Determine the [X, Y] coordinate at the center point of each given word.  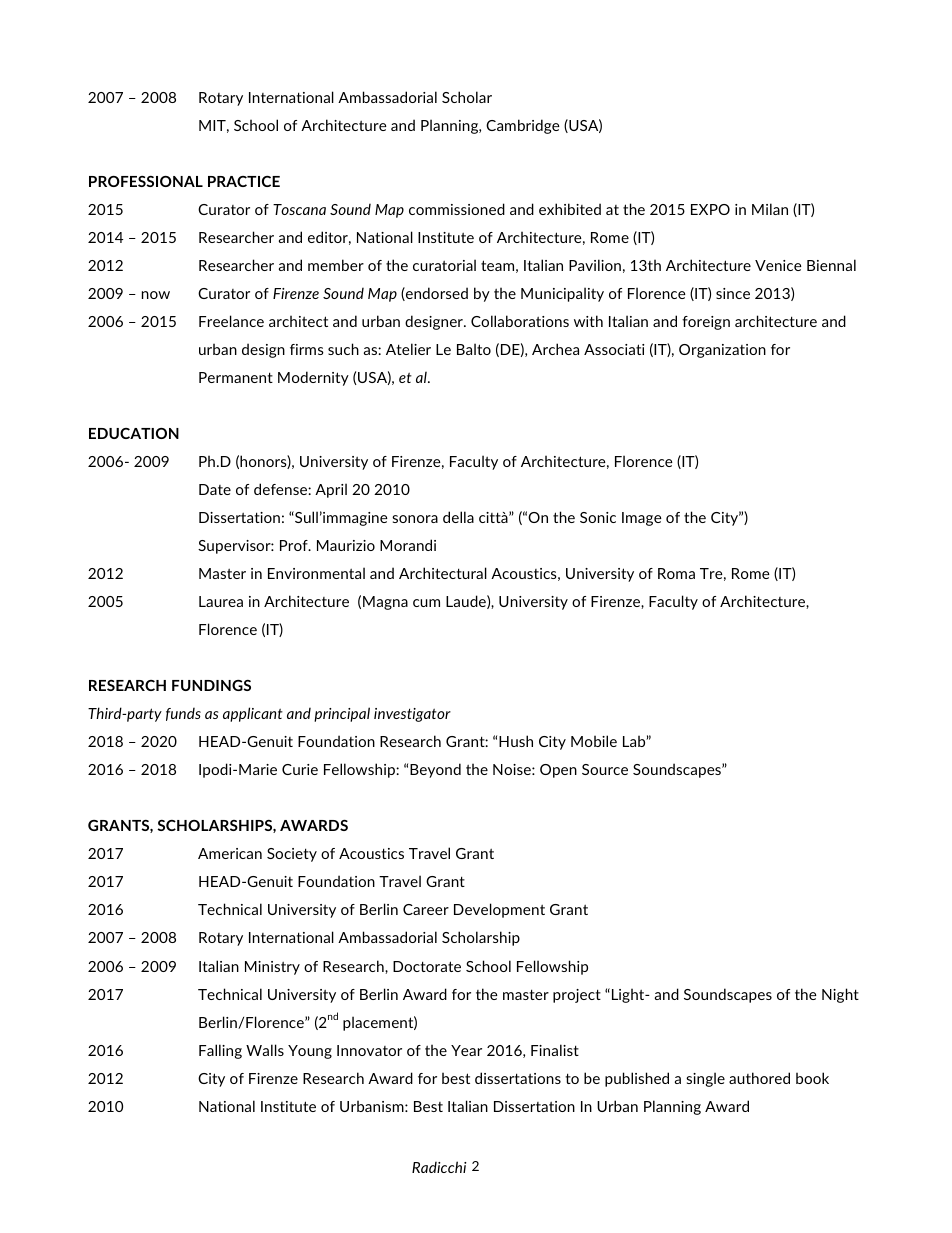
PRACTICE [244, 181]
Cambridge [523, 126]
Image [642, 519]
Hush [516, 741]
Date [215, 489]
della [458, 517]
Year [466, 1050]
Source [605, 769]
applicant [253, 714]
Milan [770, 209]
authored [759, 1078]
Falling [220, 1051]
